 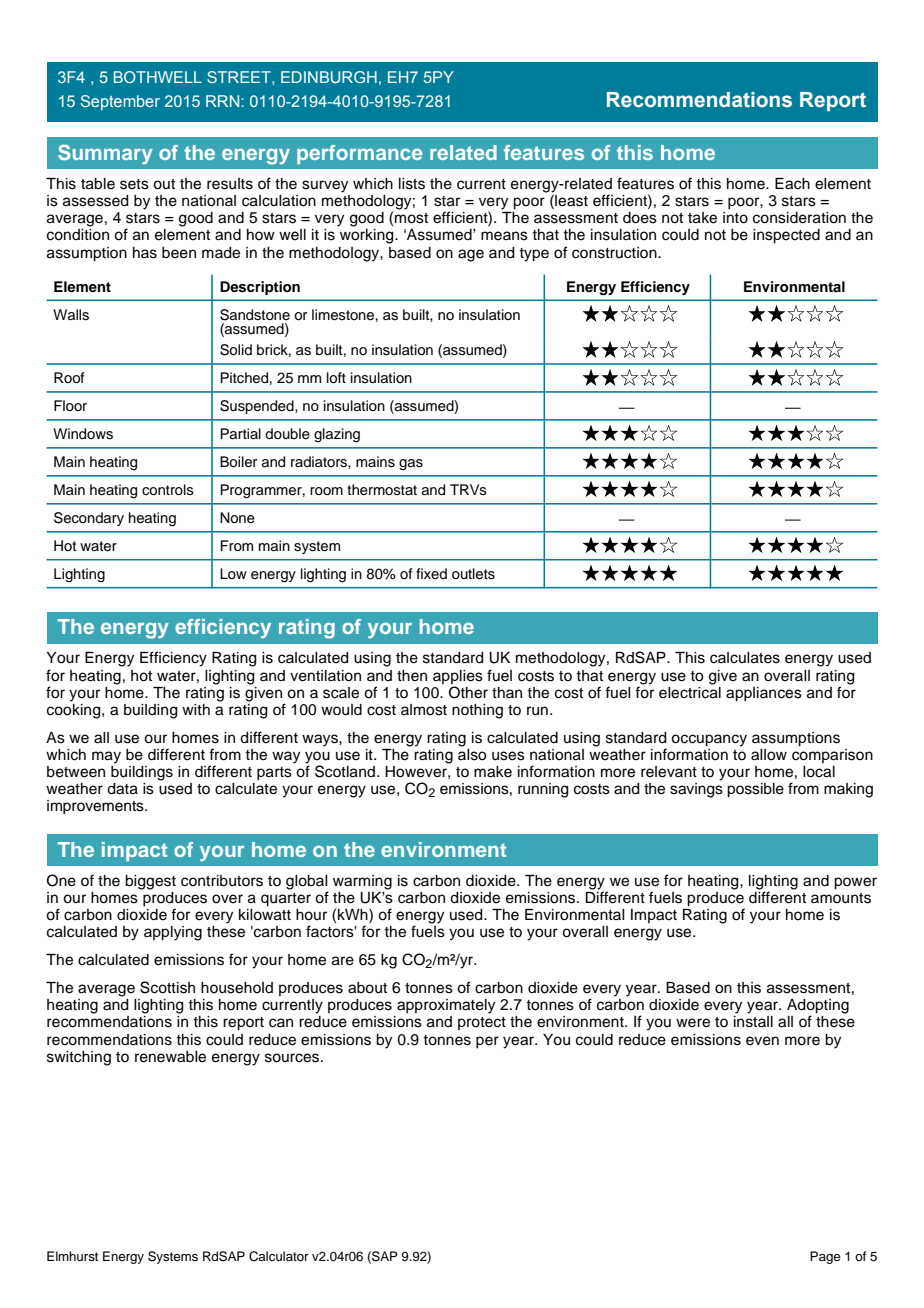 What do you see at coordinates (792, 184) in the page?
I see `Each` at bounding box center [792, 184].
